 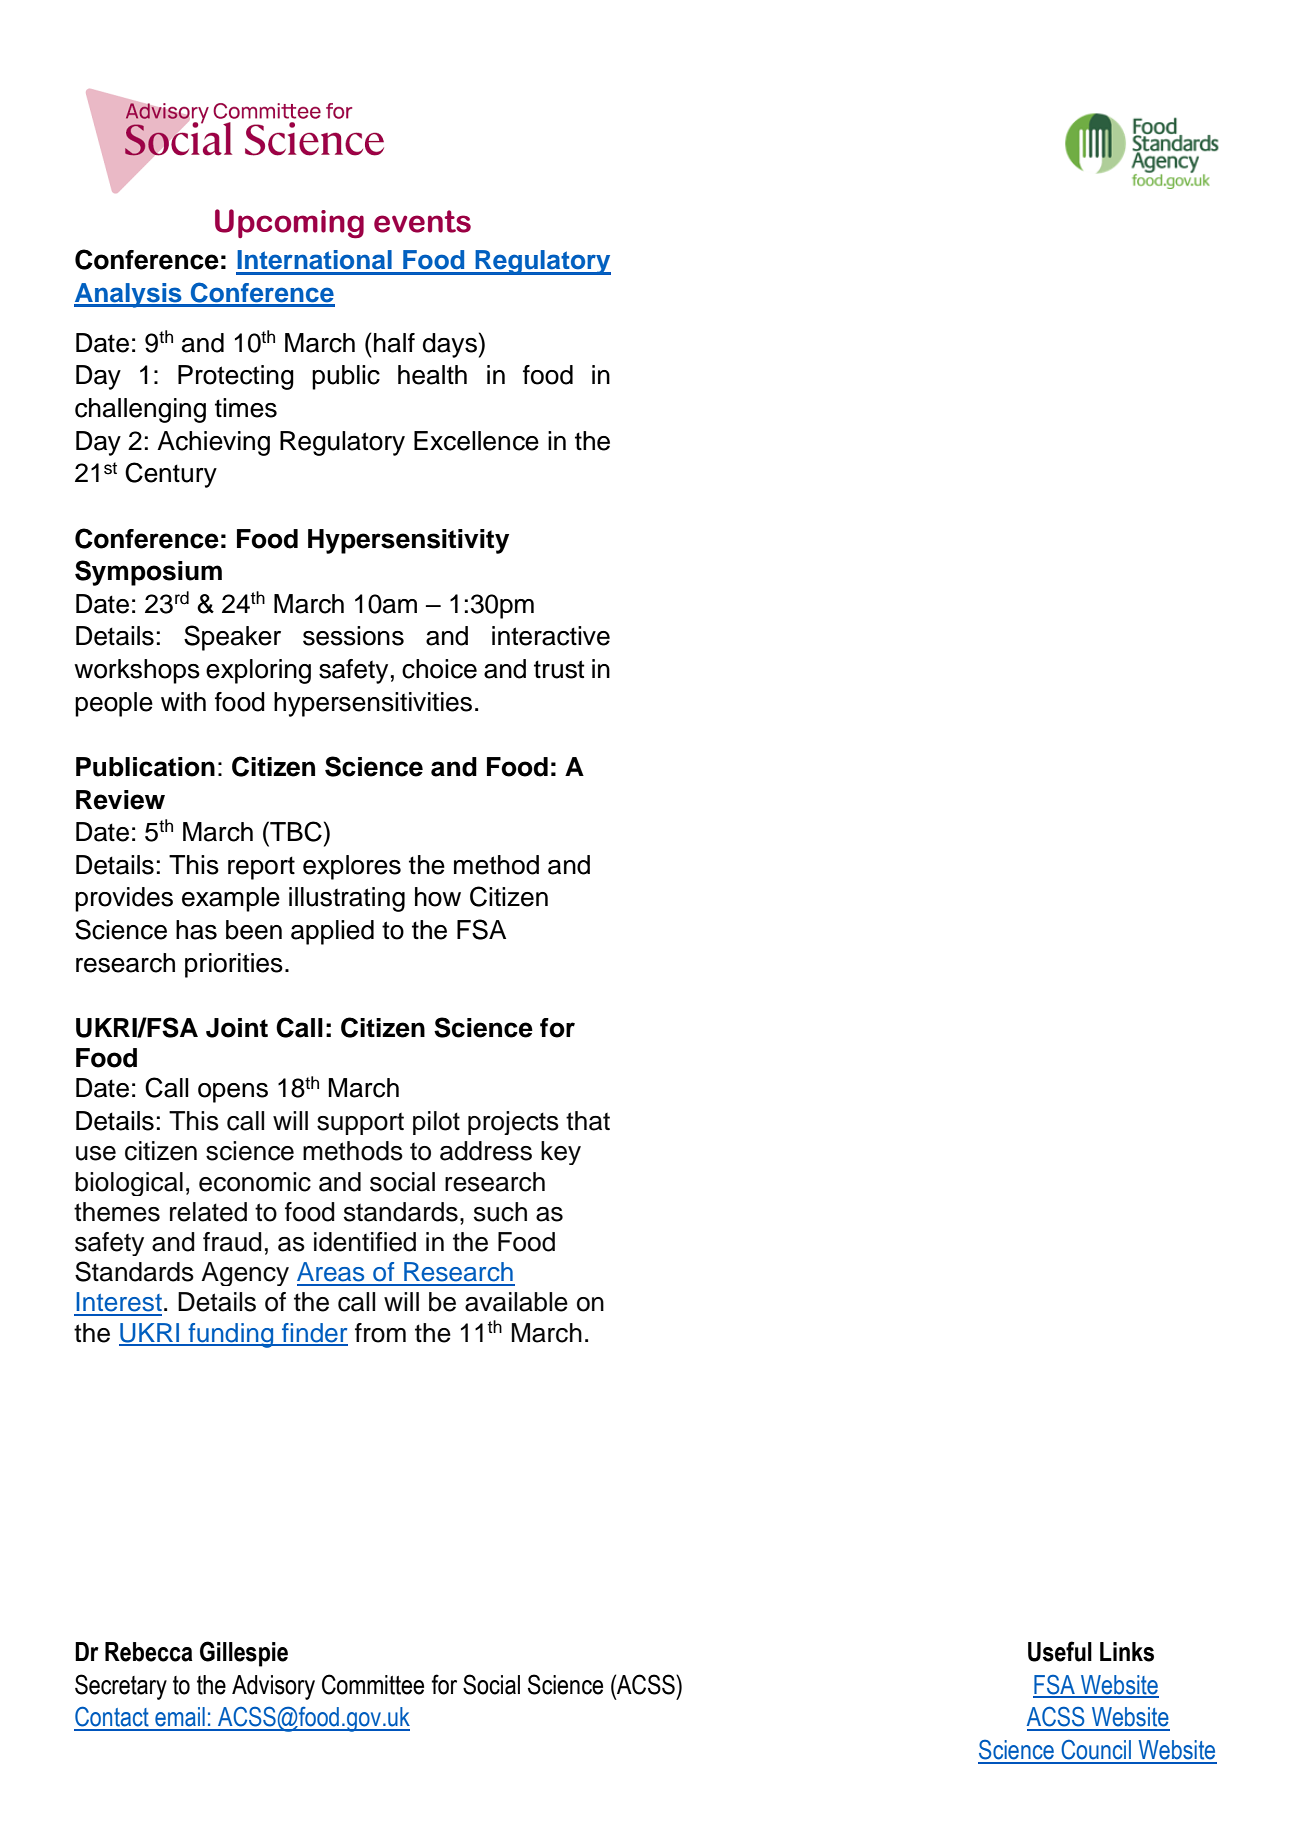 I want to click on available, so click(x=516, y=1302).
